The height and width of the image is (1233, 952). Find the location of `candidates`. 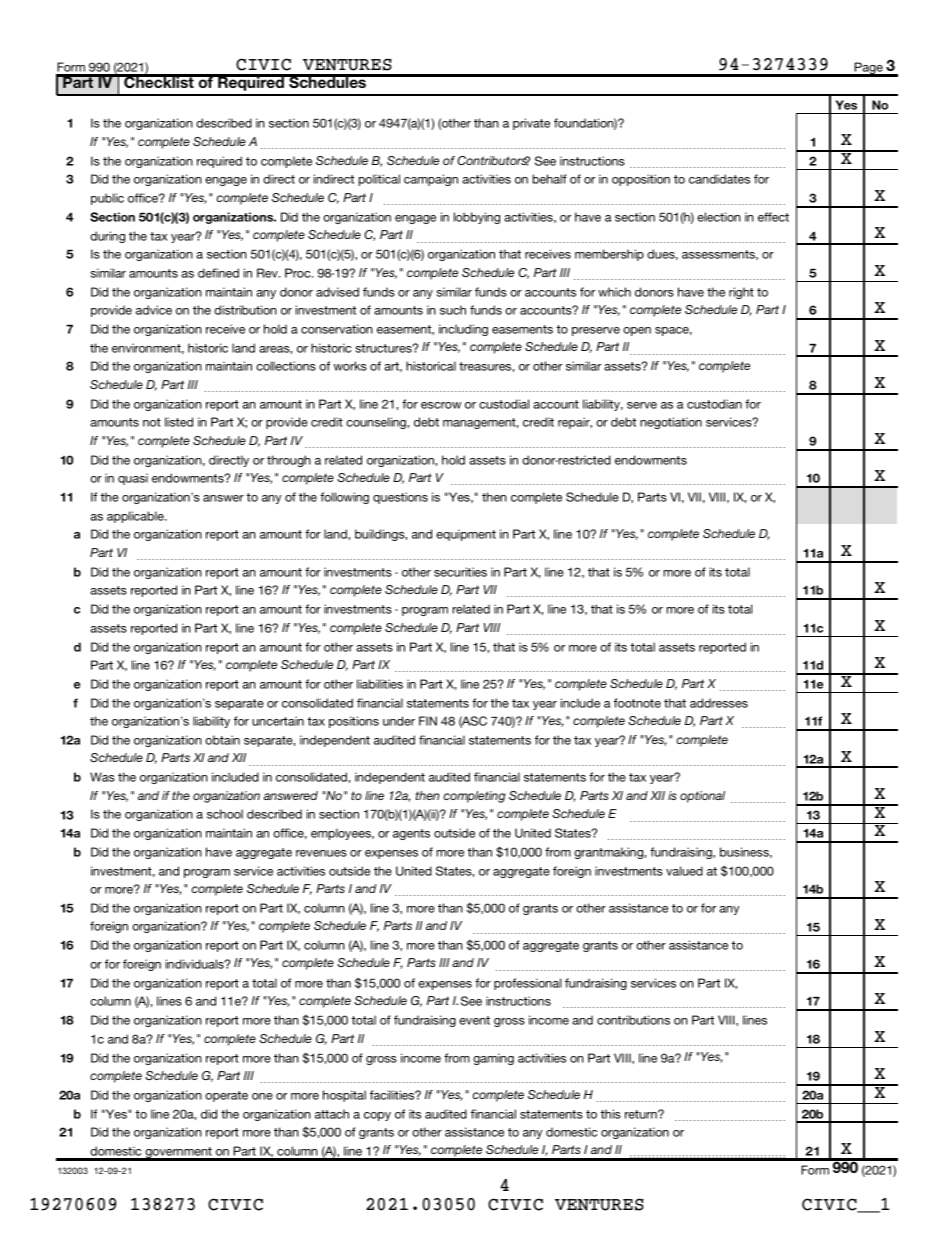

candidates is located at coordinates (719, 179).
